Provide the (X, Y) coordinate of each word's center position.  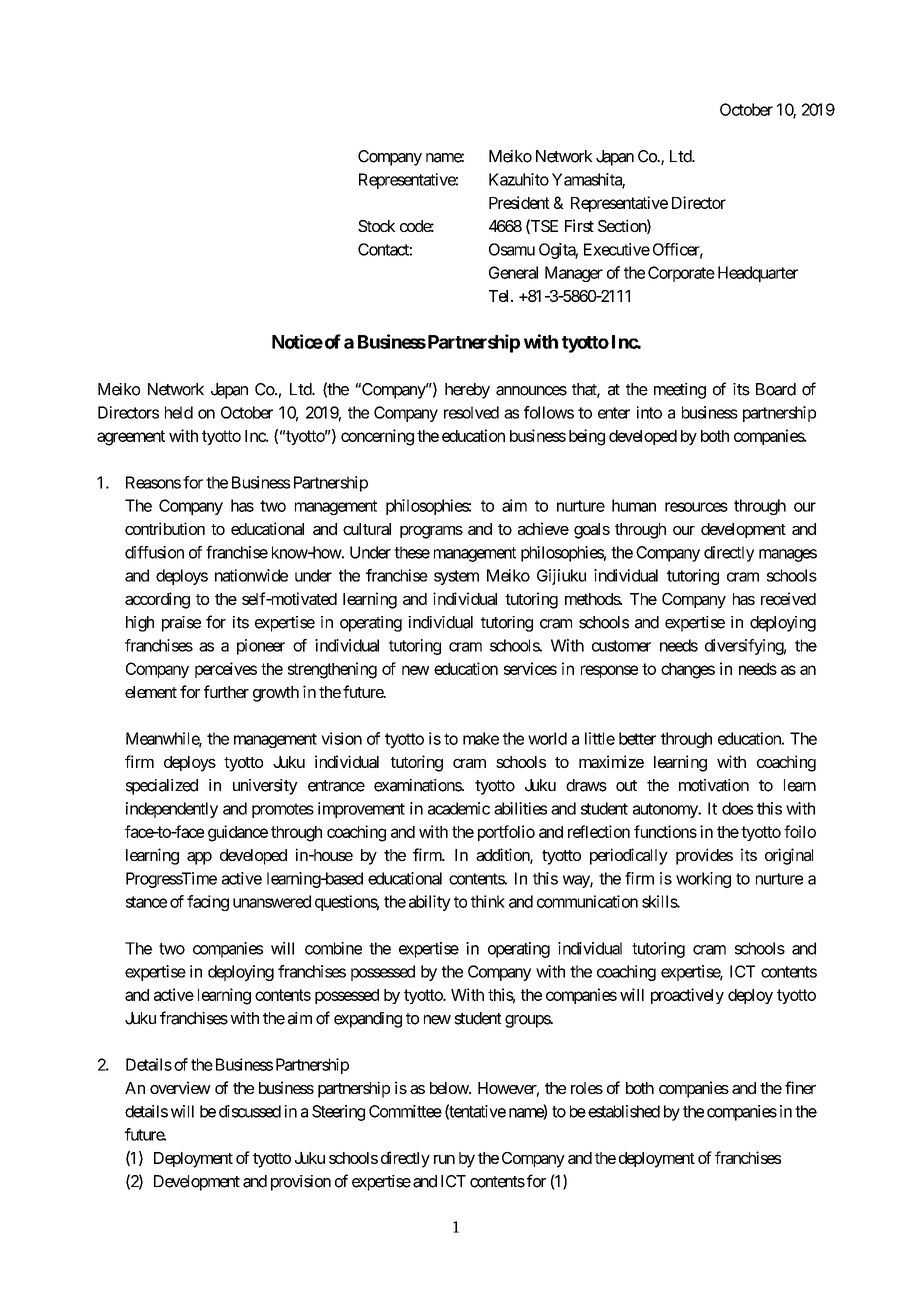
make (481, 738)
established (624, 1111)
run (444, 1159)
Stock (376, 226)
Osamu (512, 249)
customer (621, 646)
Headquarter (758, 274)
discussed (250, 1111)
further (226, 691)
